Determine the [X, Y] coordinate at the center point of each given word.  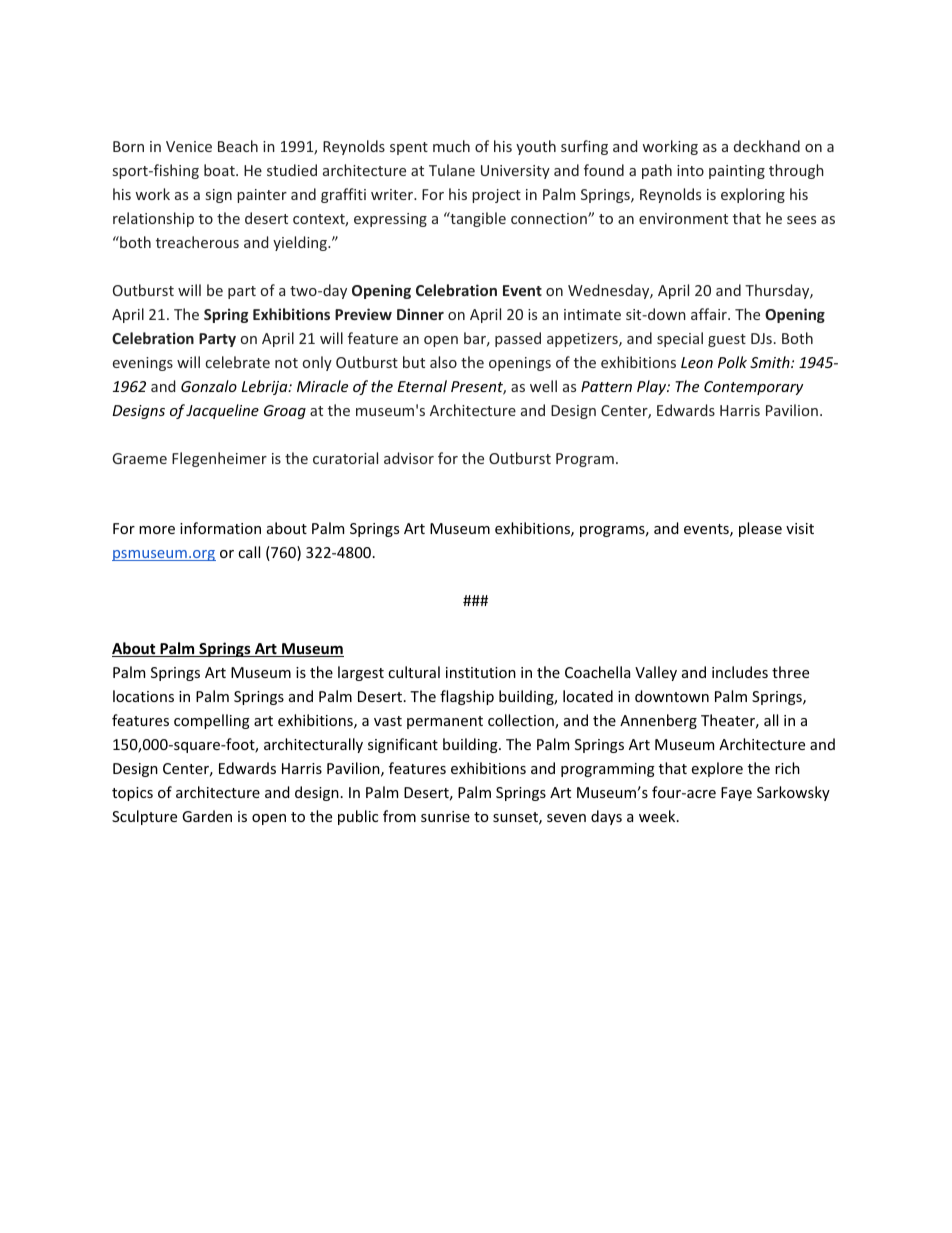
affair [710, 314]
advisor [409, 458]
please [760, 529]
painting [737, 172]
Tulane [452, 170]
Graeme [139, 458]
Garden [207, 816]
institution [481, 672]
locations [143, 696]
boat [220, 170]
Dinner [420, 314]
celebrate [238, 362]
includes [740, 672]
